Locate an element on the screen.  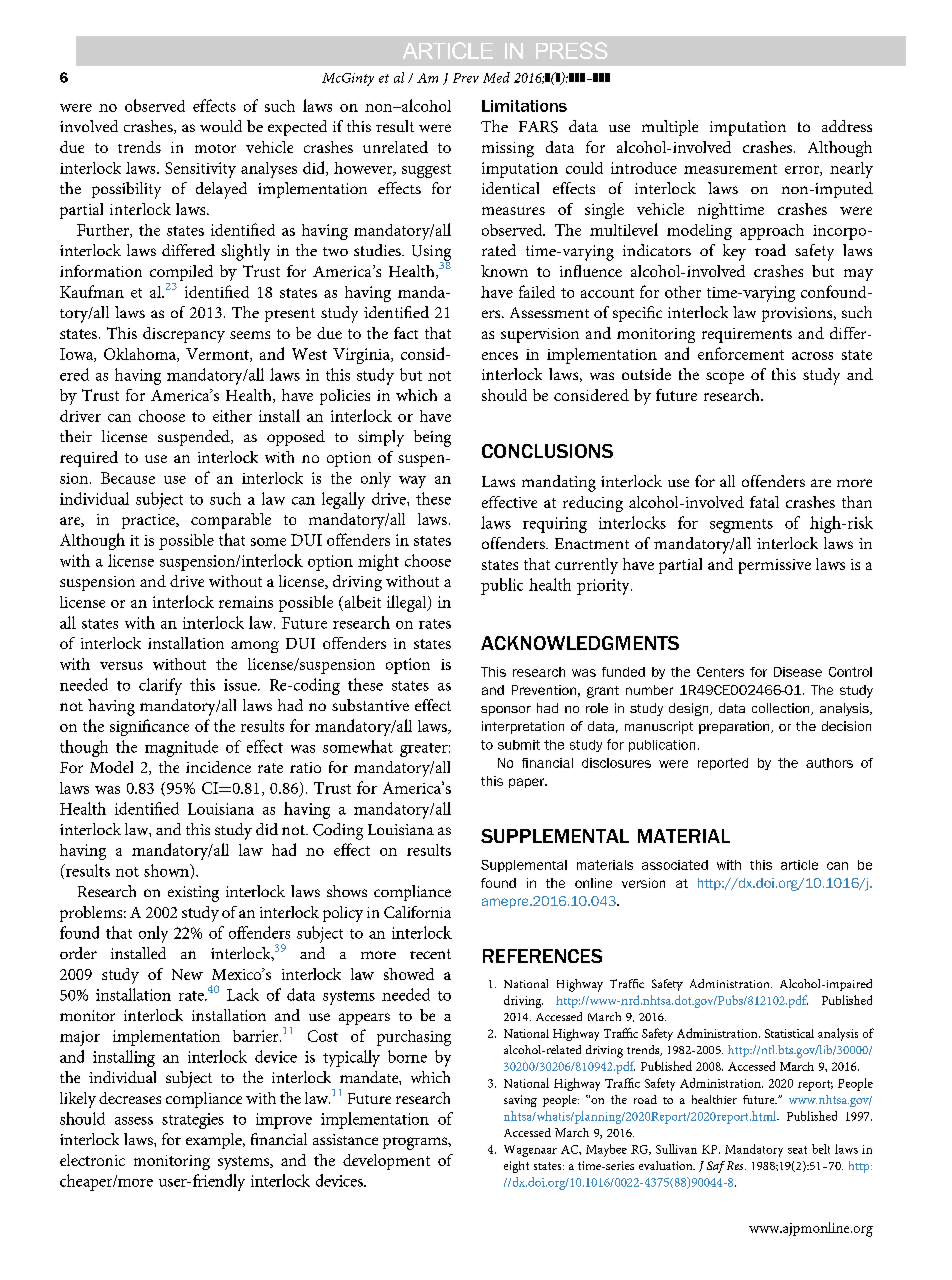
versus is located at coordinates (121, 666).
